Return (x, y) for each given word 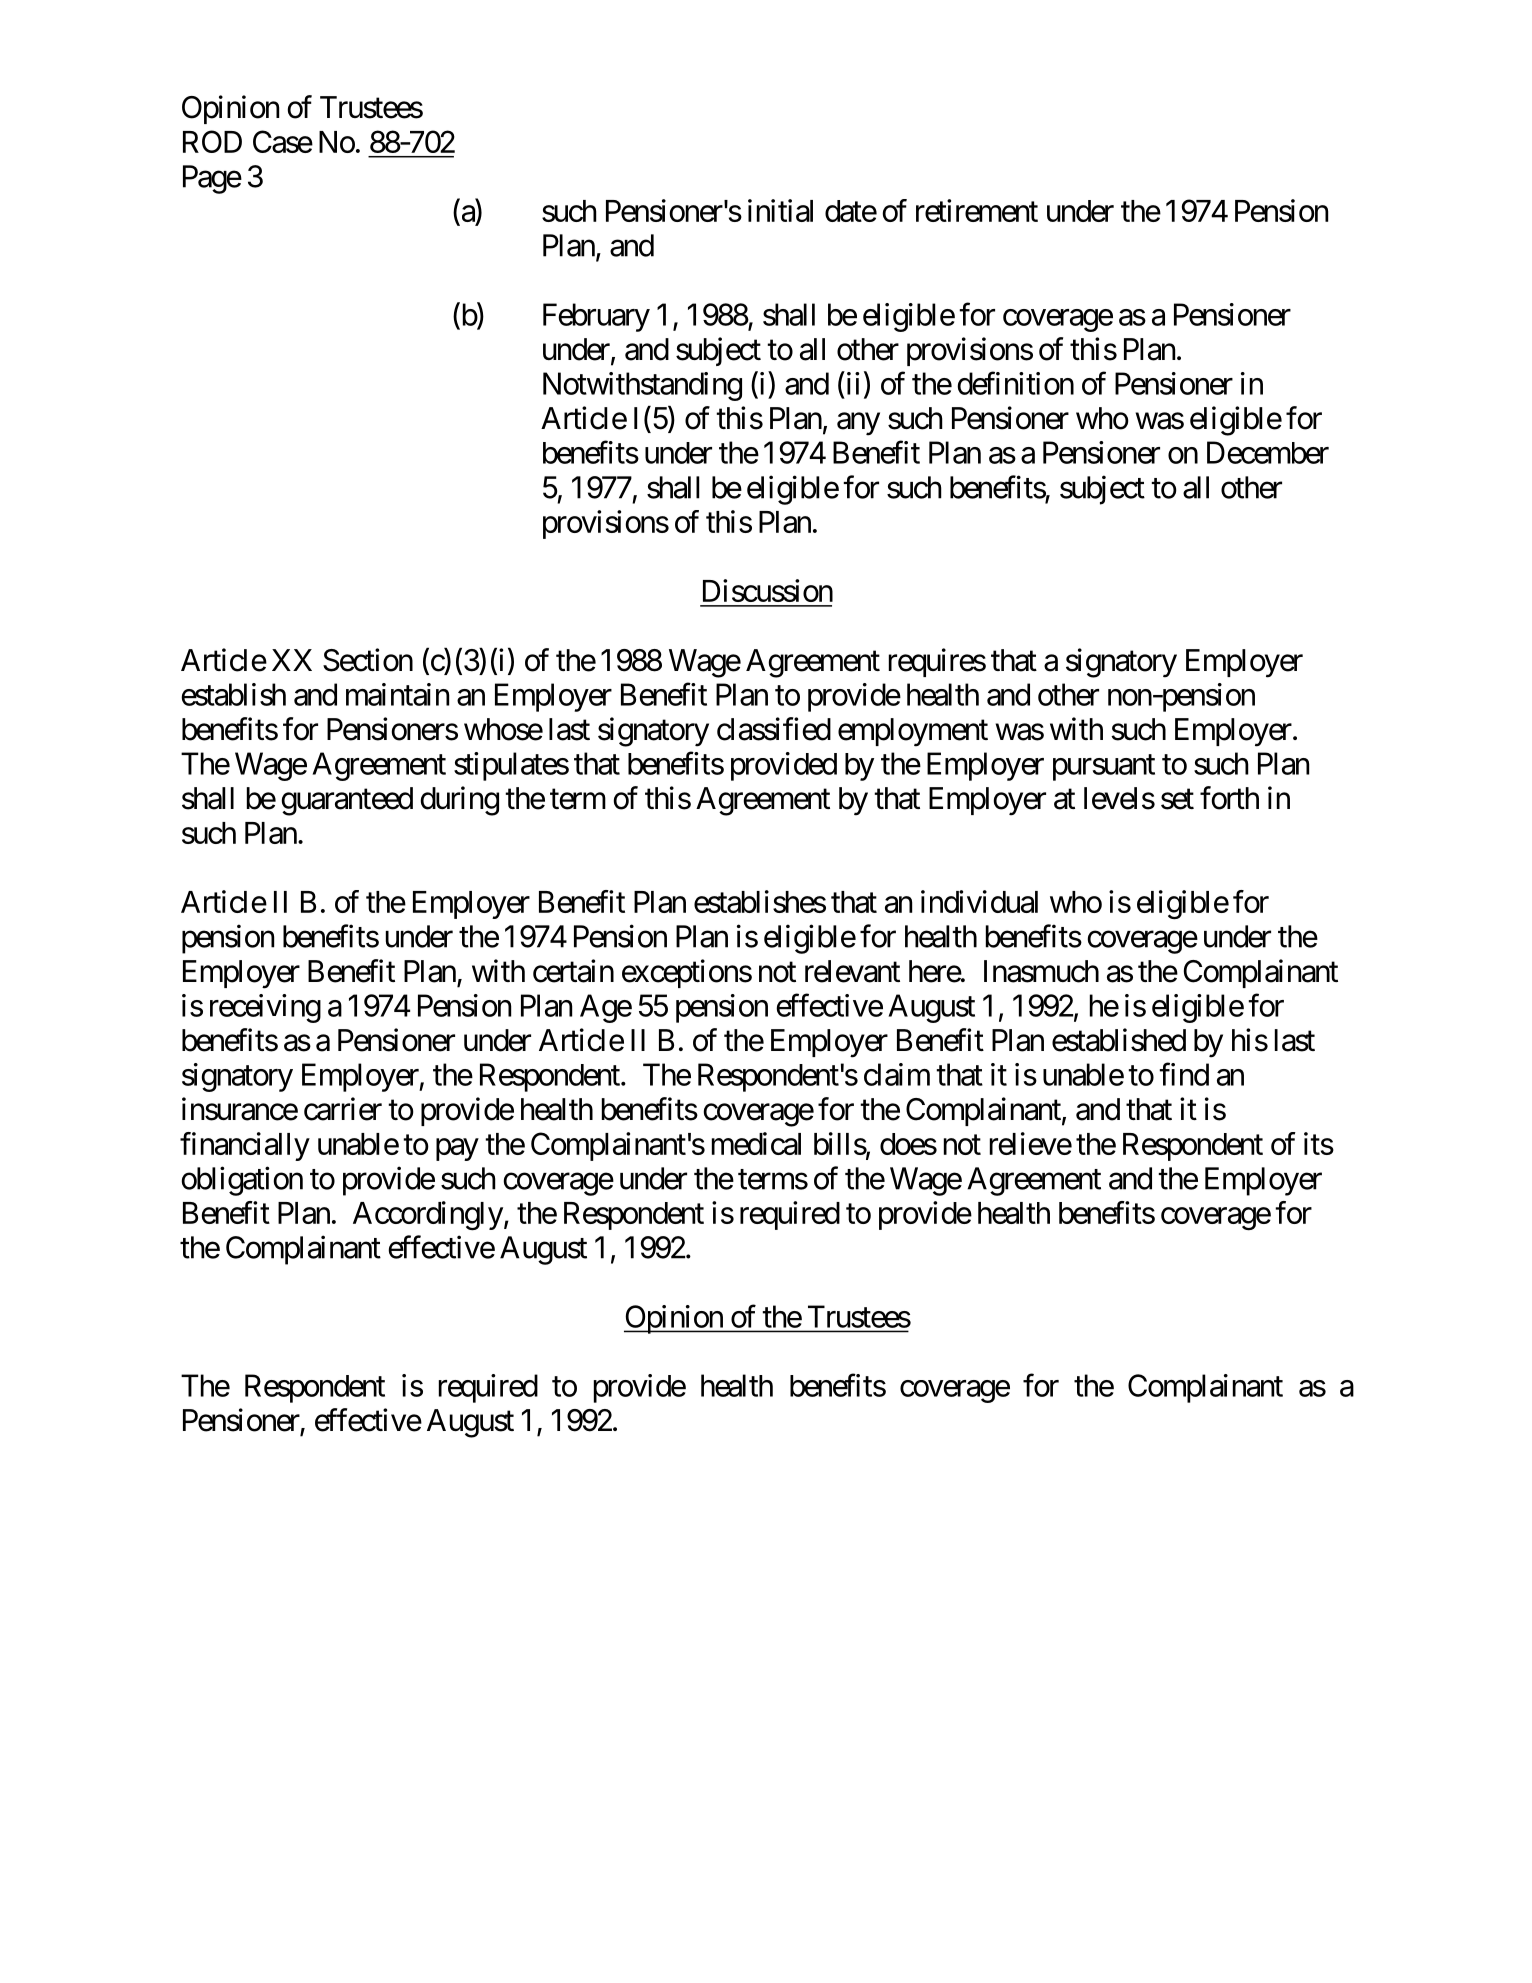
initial (780, 210)
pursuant (1104, 768)
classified (774, 729)
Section (368, 660)
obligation (242, 1181)
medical (756, 1143)
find (1184, 1074)
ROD (212, 141)
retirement (977, 210)
